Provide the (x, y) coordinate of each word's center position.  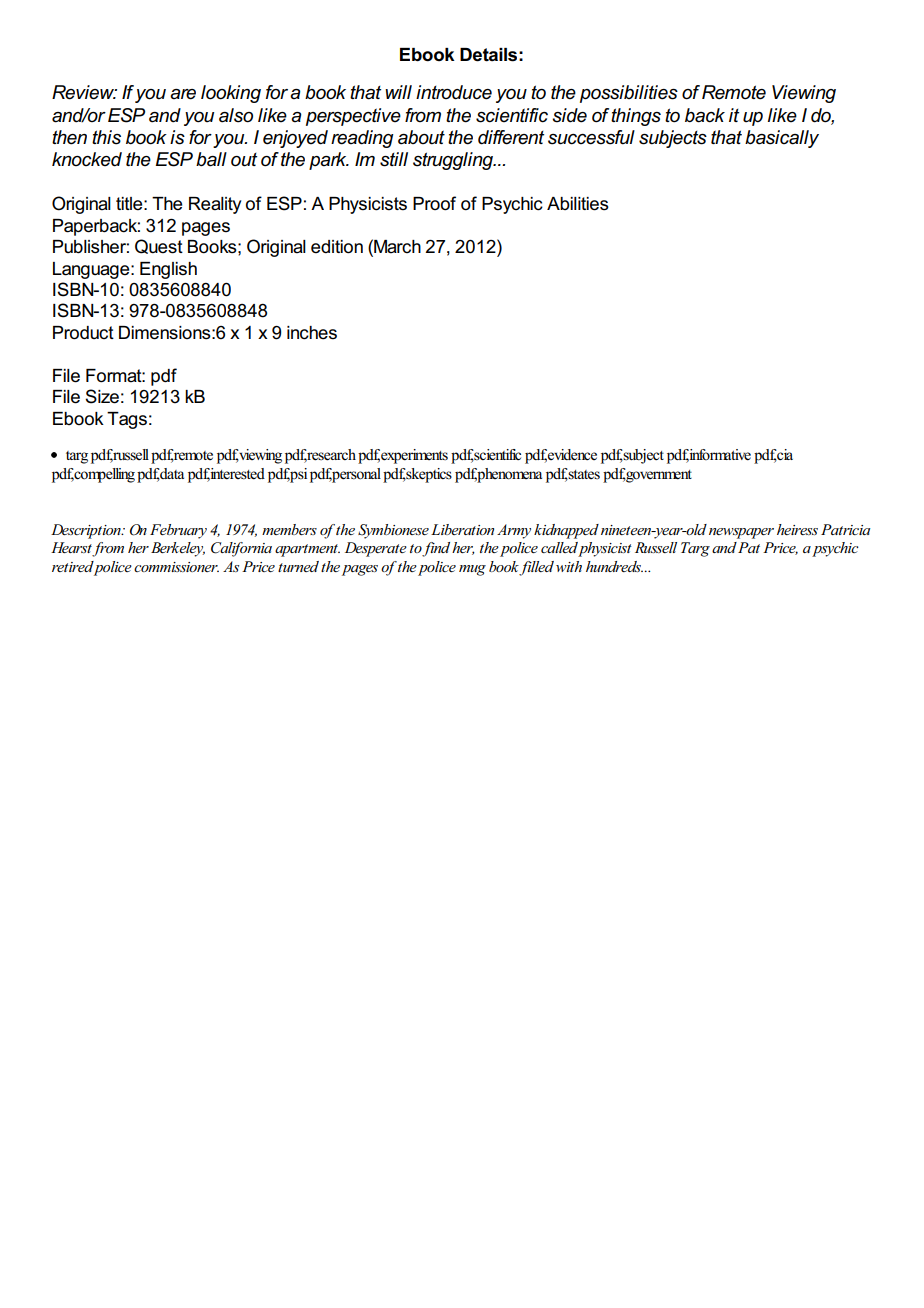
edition (337, 247)
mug (472, 570)
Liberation (462, 529)
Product (83, 333)
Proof (434, 203)
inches (312, 333)
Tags (127, 420)
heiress (797, 529)
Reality (215, 205)
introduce (454, 92)
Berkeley (178, 549)
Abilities (578, 204)
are (183, 94)
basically (782, 139)
